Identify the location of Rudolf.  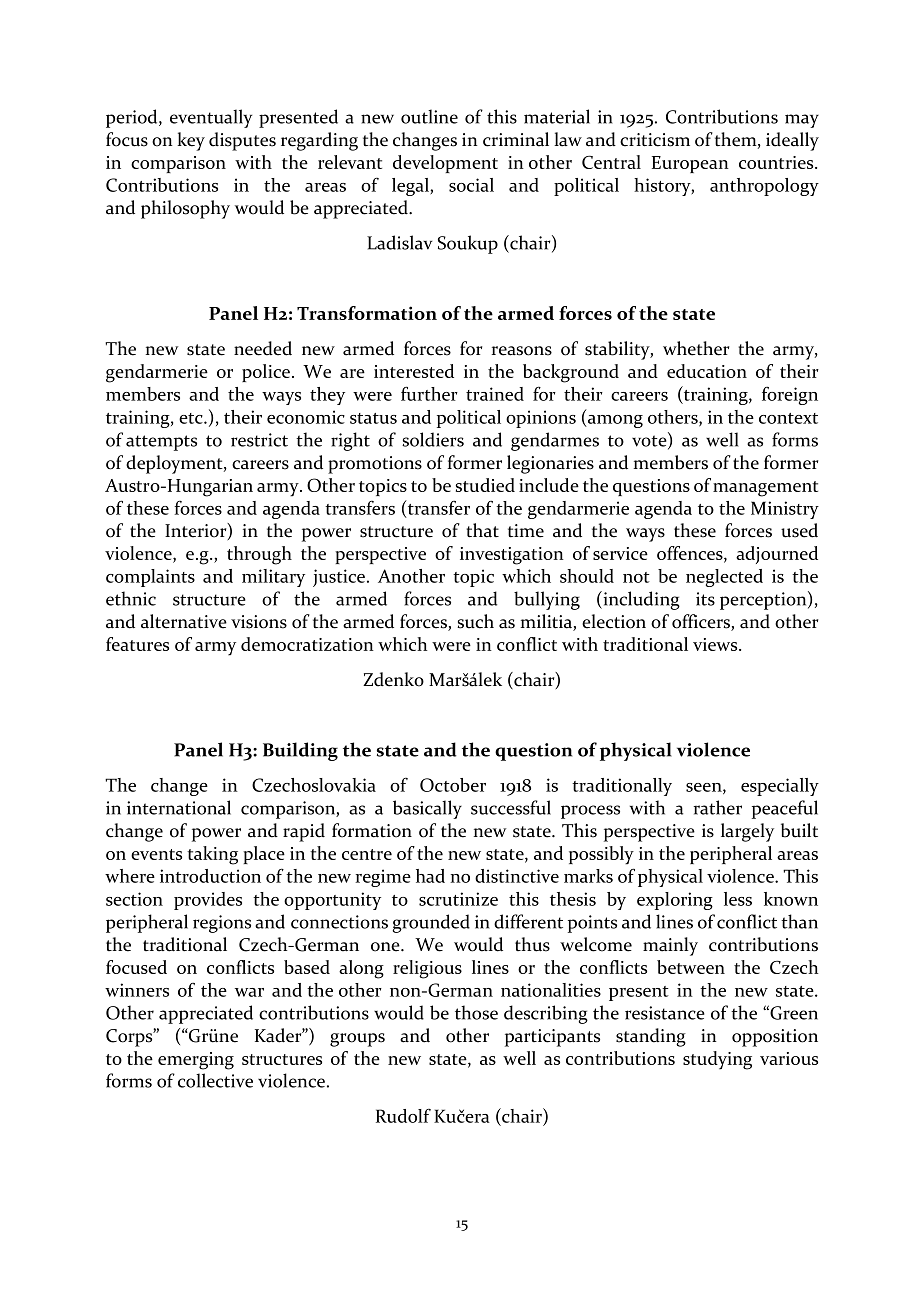
(403, 1116).
